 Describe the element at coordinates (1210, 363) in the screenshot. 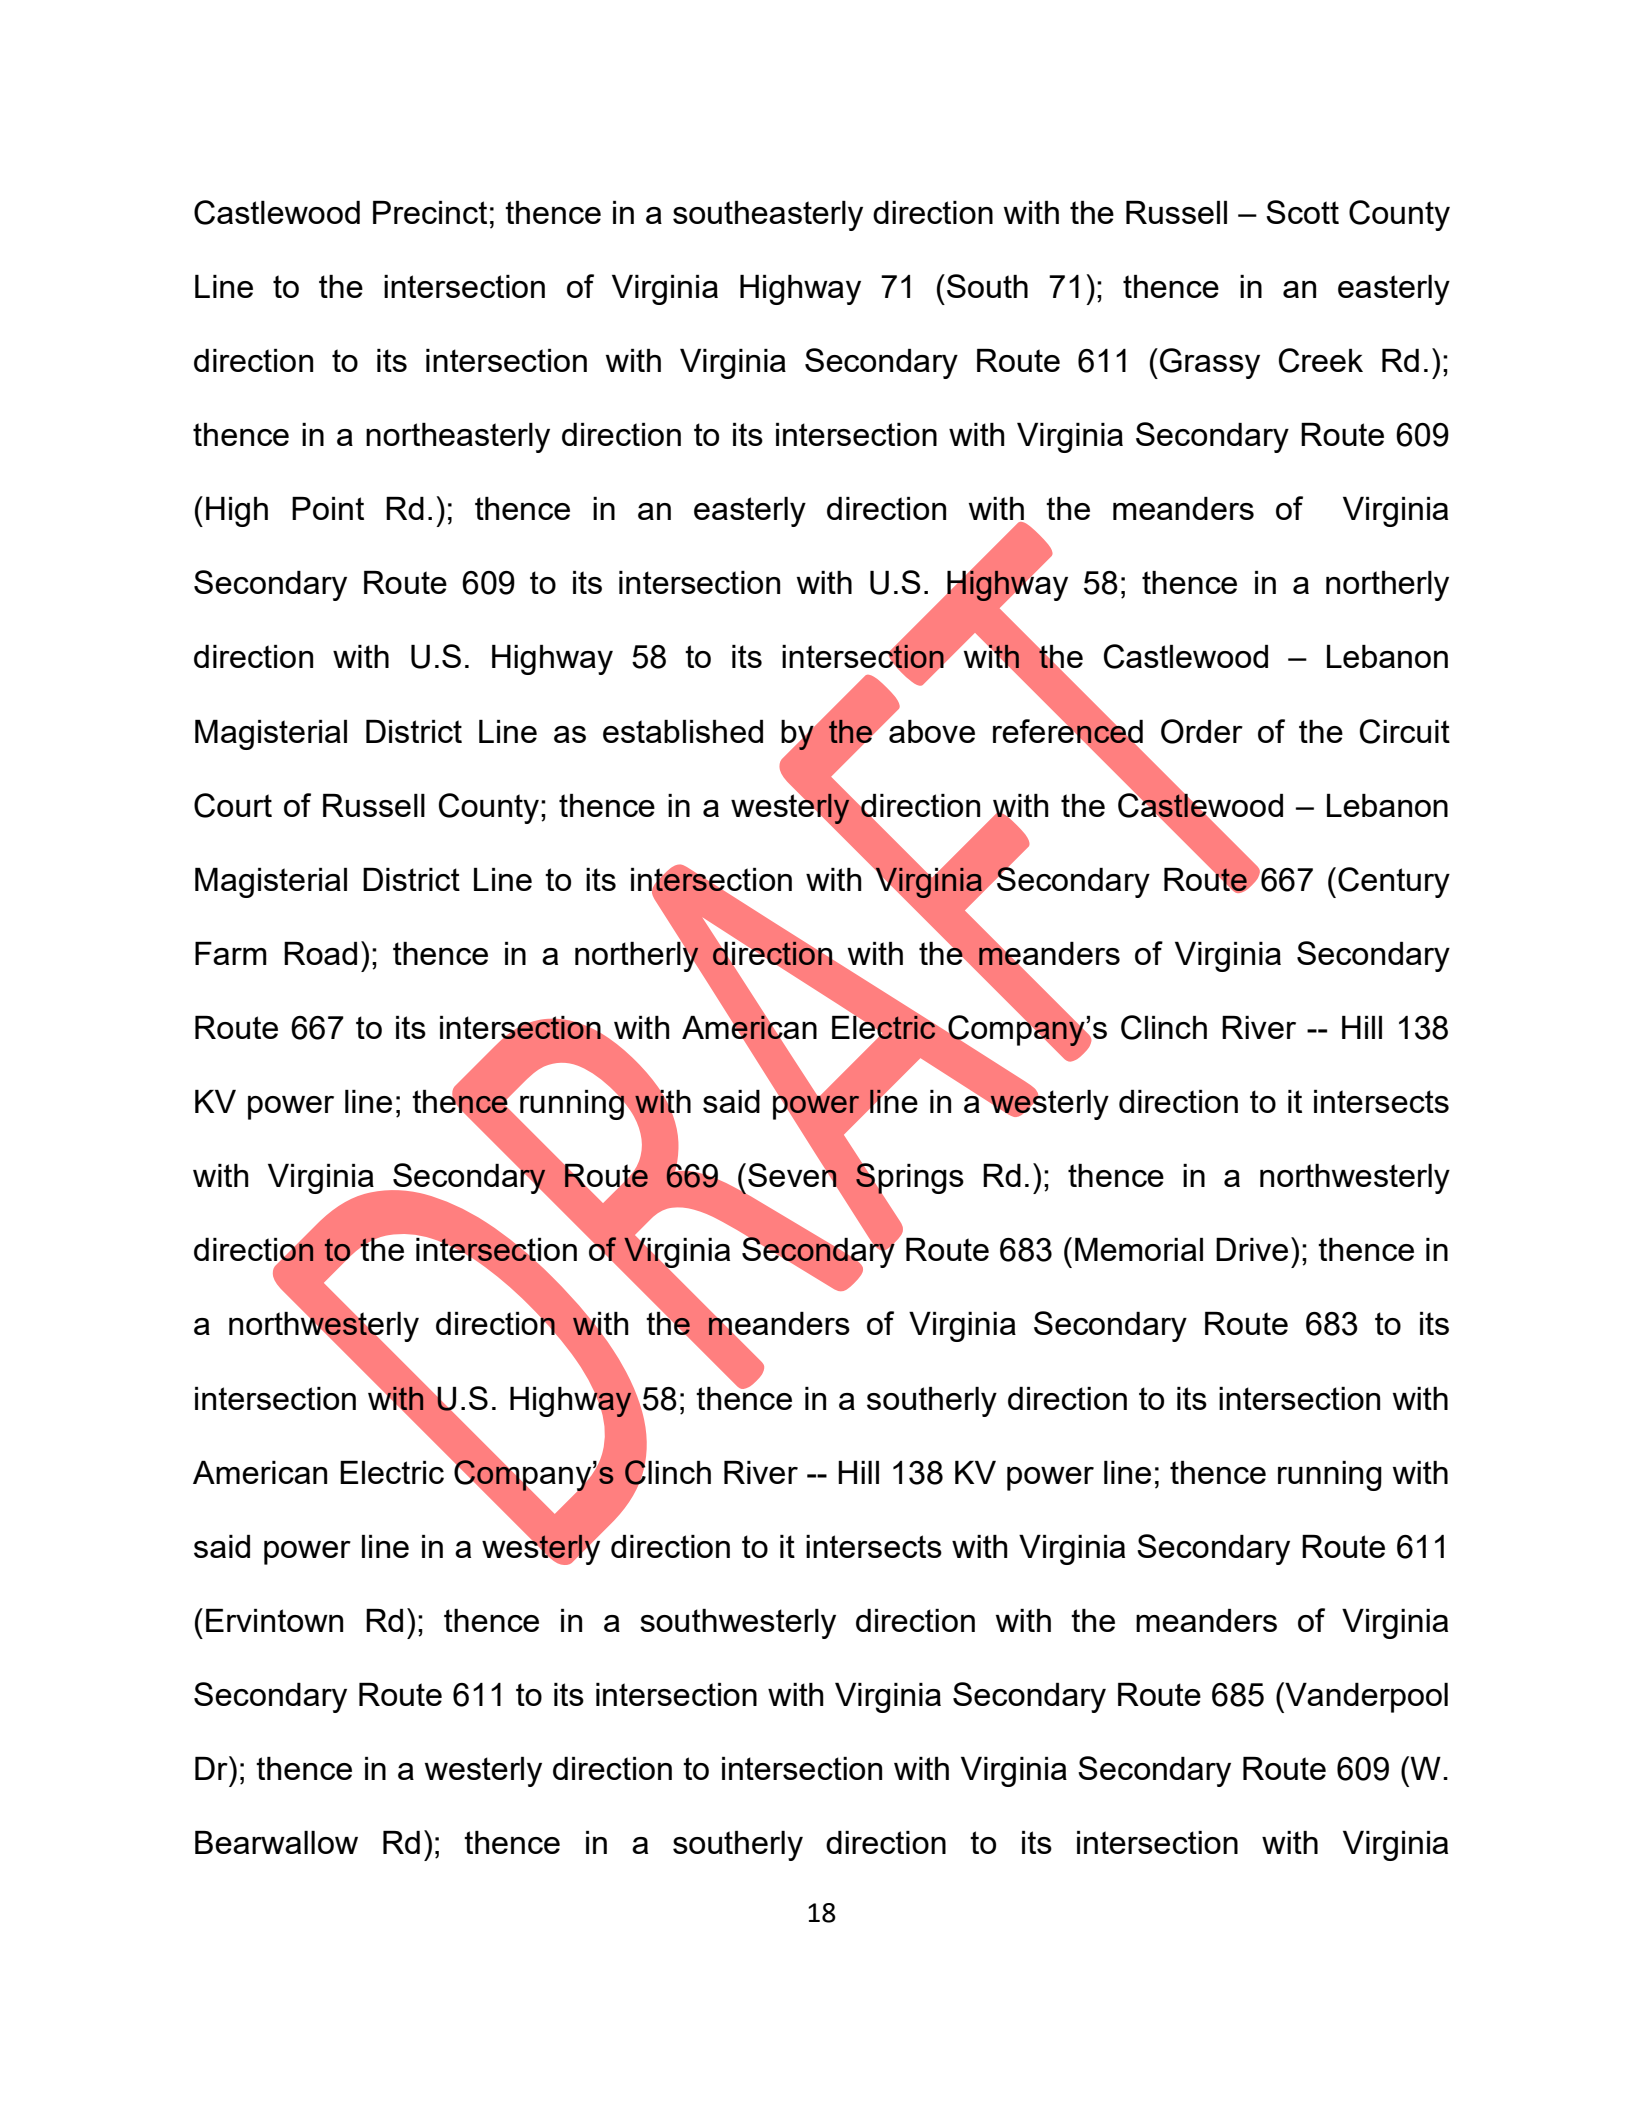

I see `Grassy` at that location.
